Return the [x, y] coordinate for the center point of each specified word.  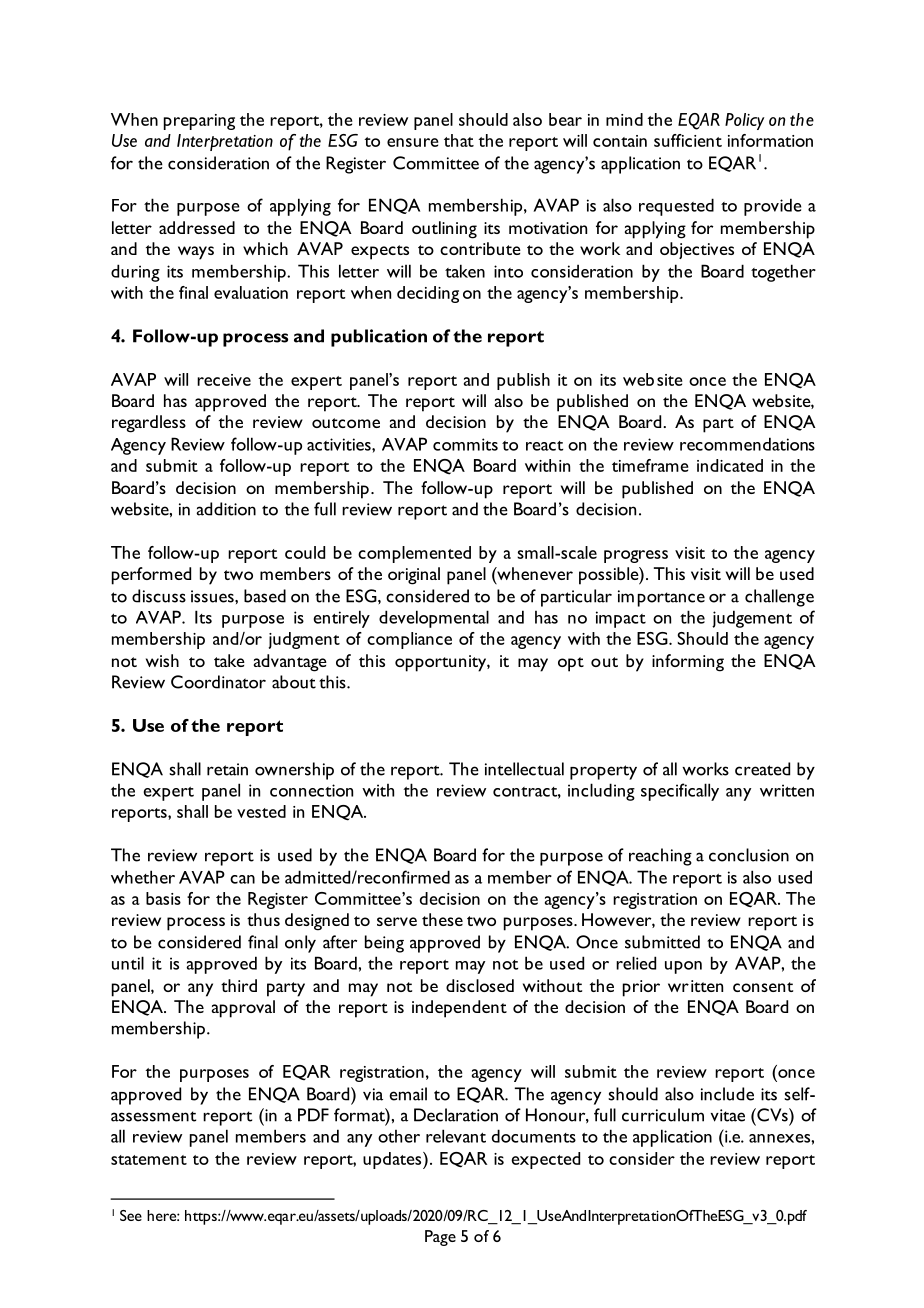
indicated [730, 465]
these [442, 919]
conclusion [749, 855]
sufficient [688, 140]
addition [226, 509]
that [459, 140]
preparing [199, 122]
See [131, 1215]
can [242, 879]
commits [465, 444]
